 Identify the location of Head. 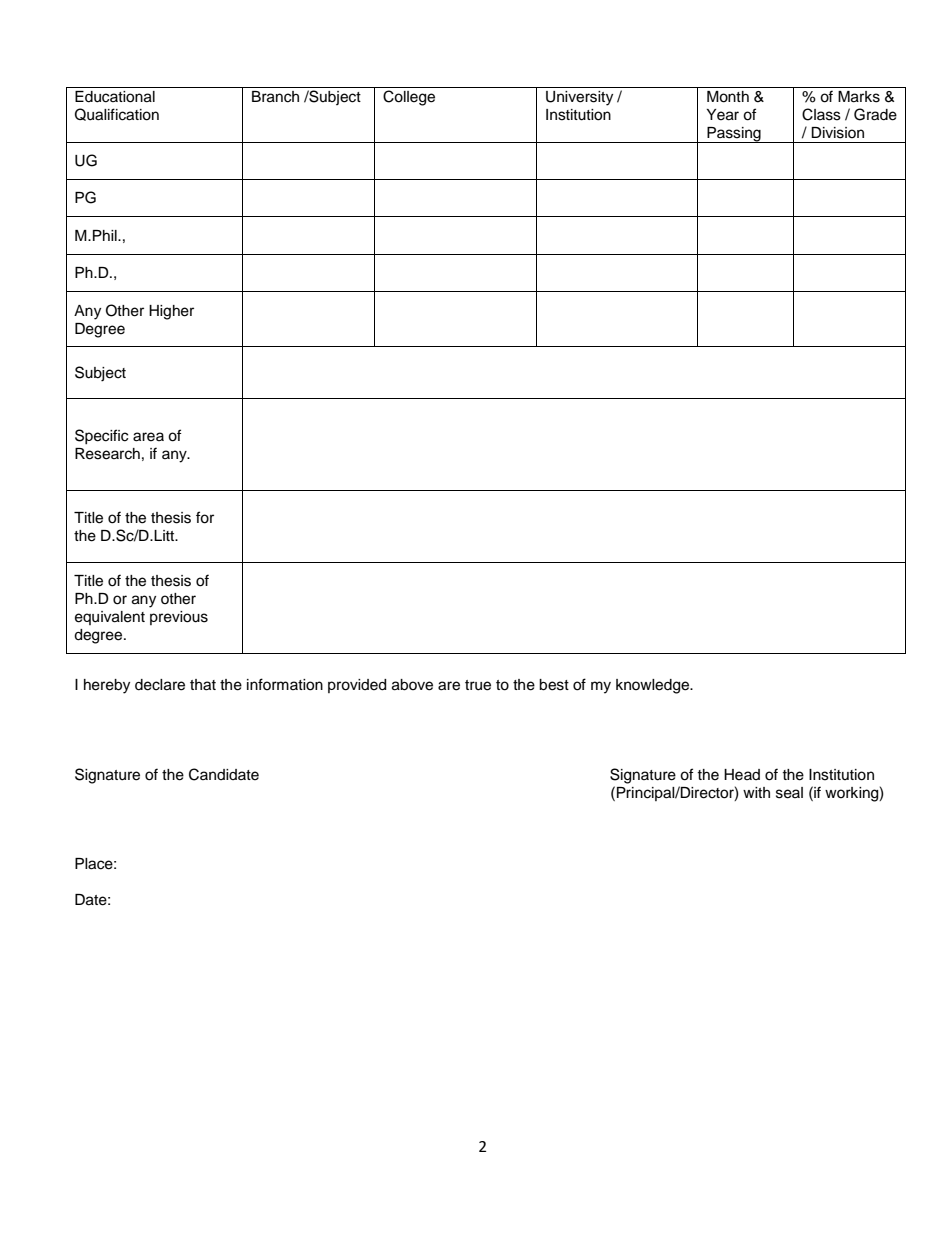
(742, 775).
